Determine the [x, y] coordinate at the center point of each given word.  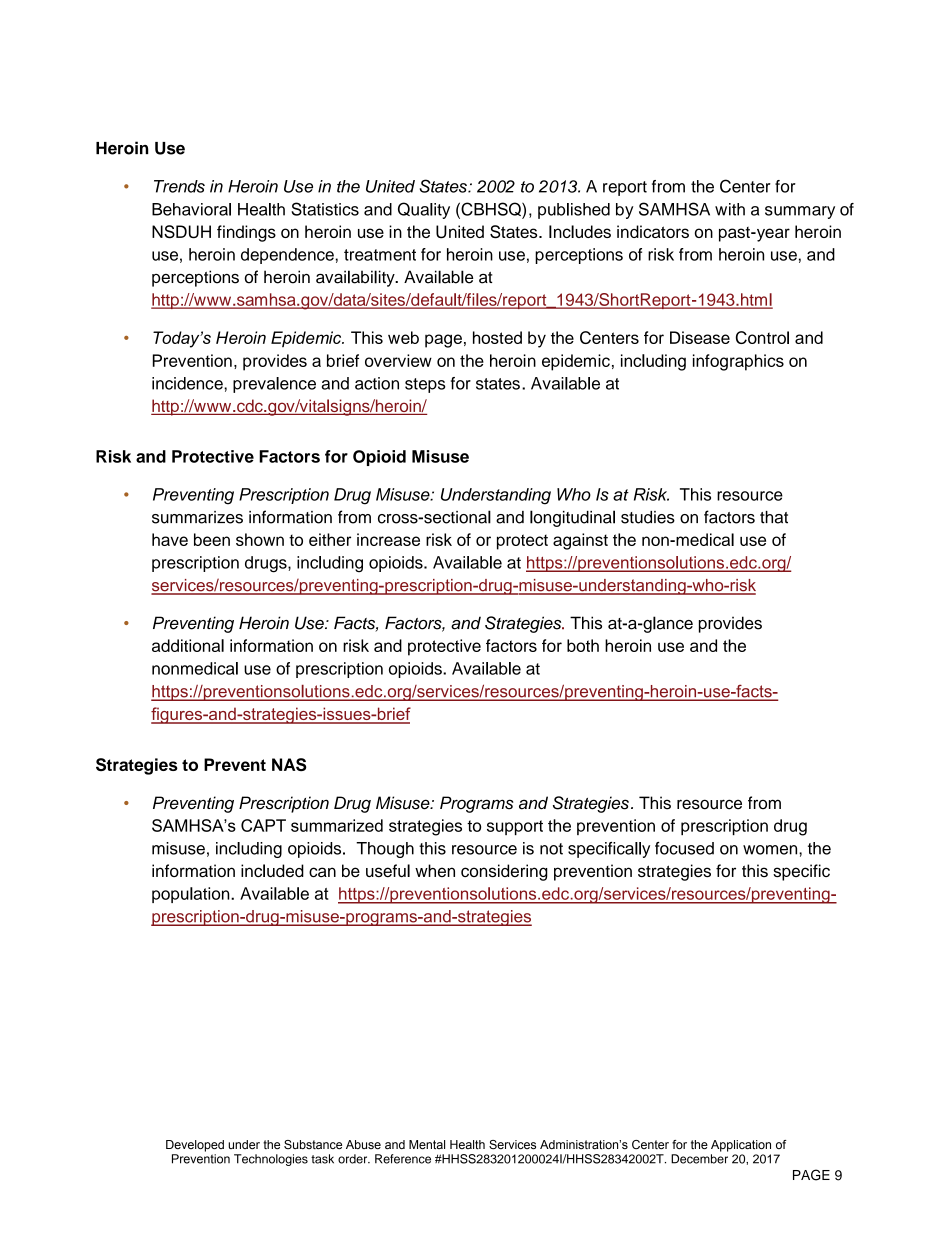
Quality [424, 210]
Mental [427, 1144]
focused [684, 848]
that [774, 517]
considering [504, 872]
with [730, 209]
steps [425, 385]
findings [246, 233]
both [583, 645]
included [272, 870]
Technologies [271, 1160]
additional [188, 645]
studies [648, 517]
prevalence [274, 385]
